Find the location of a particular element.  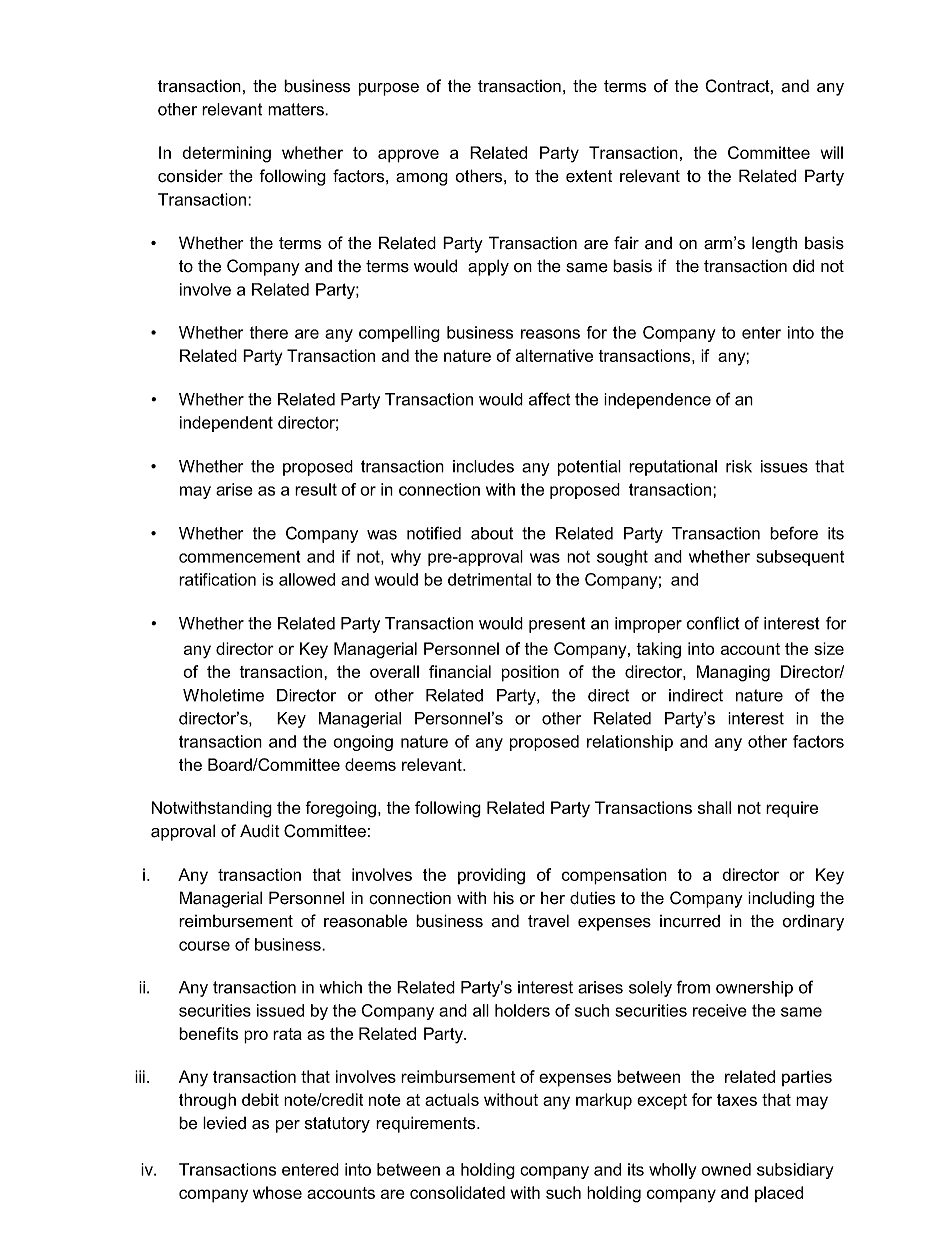

conflict is located at coordinates (713, 623).
